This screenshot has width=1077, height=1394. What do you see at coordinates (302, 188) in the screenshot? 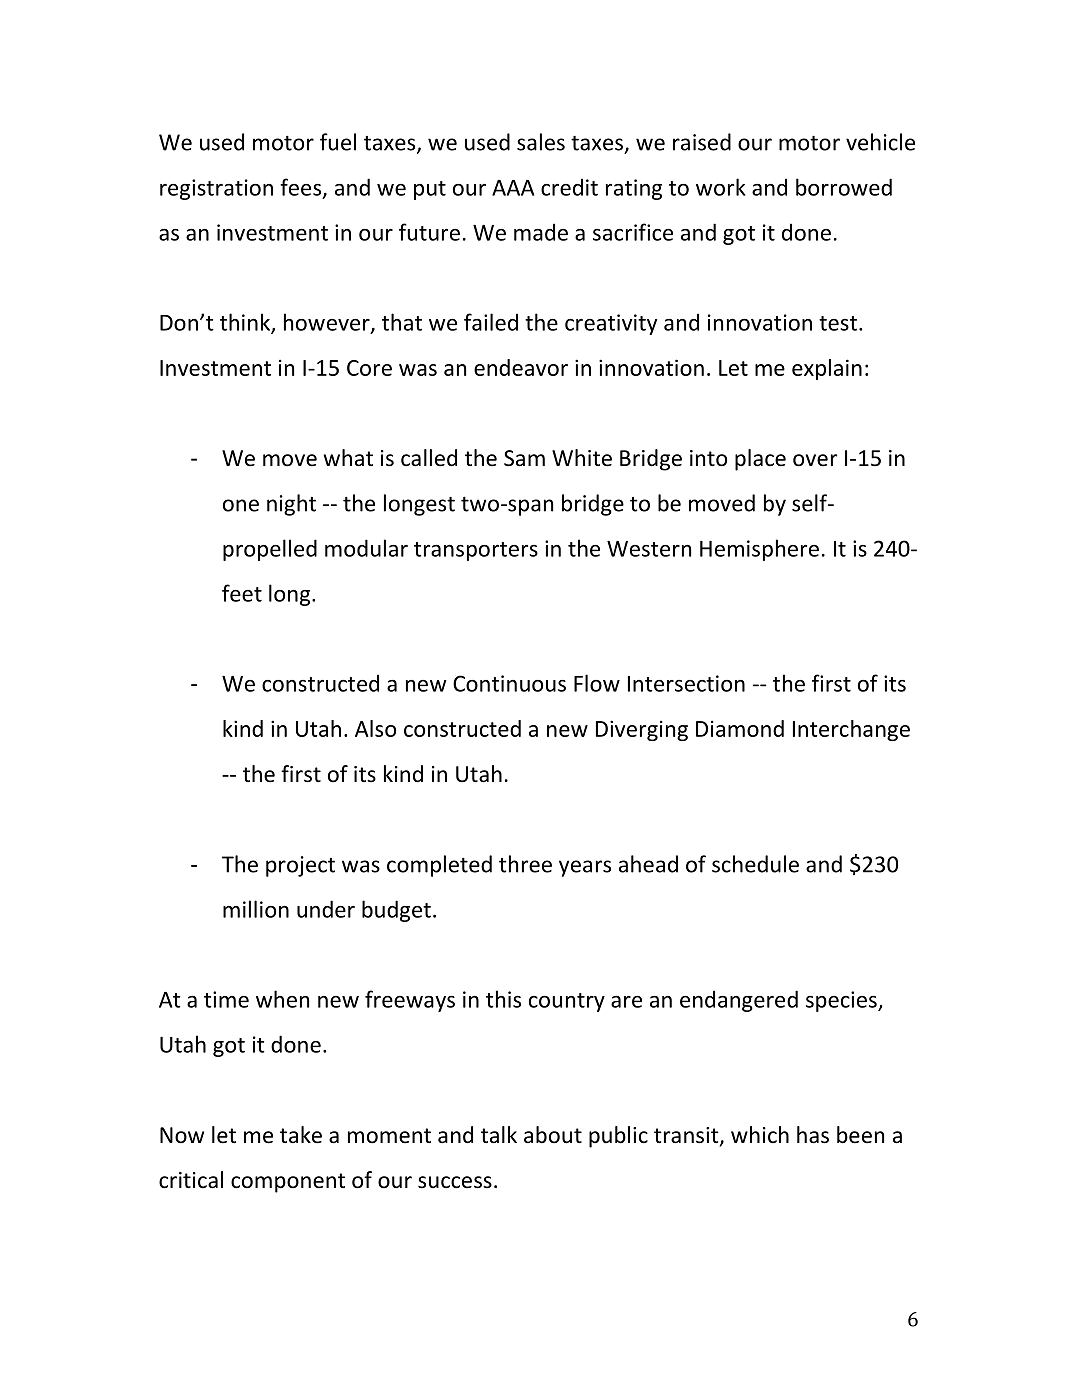
I see `fees` at bounding box center [302, 188].
